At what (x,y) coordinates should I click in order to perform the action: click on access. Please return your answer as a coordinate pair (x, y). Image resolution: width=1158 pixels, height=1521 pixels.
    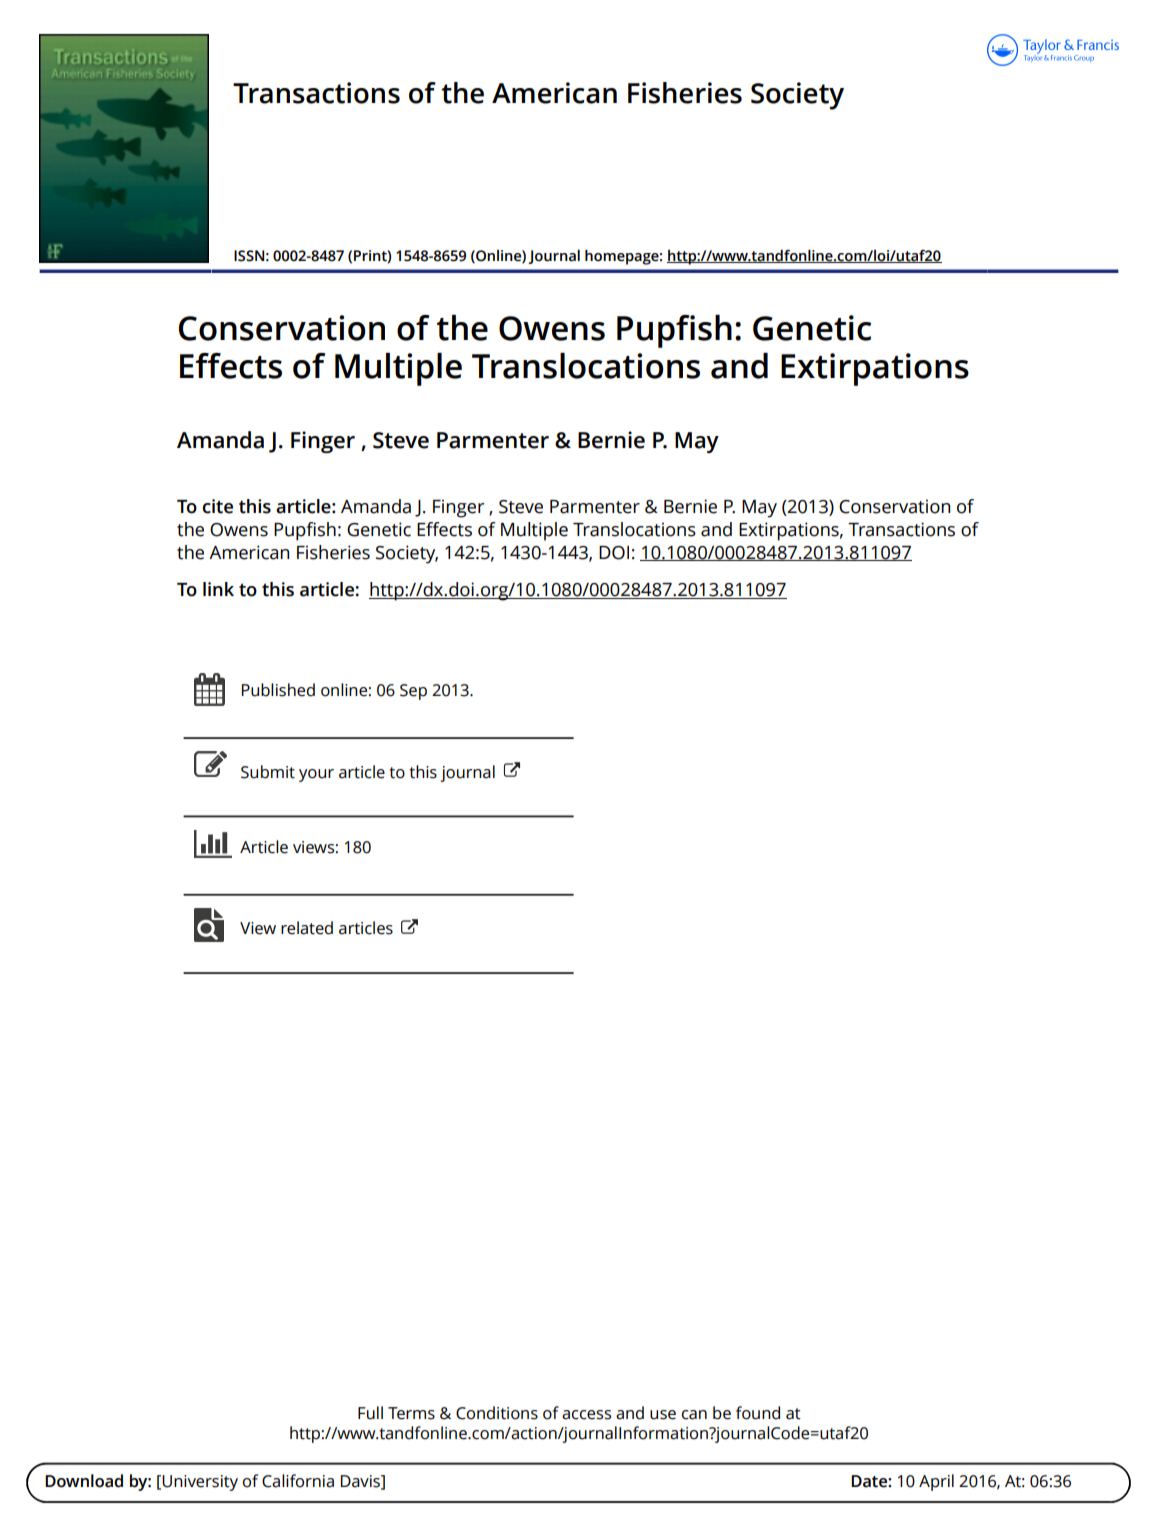
    Looking at the image, I should click on (586, 1415).
